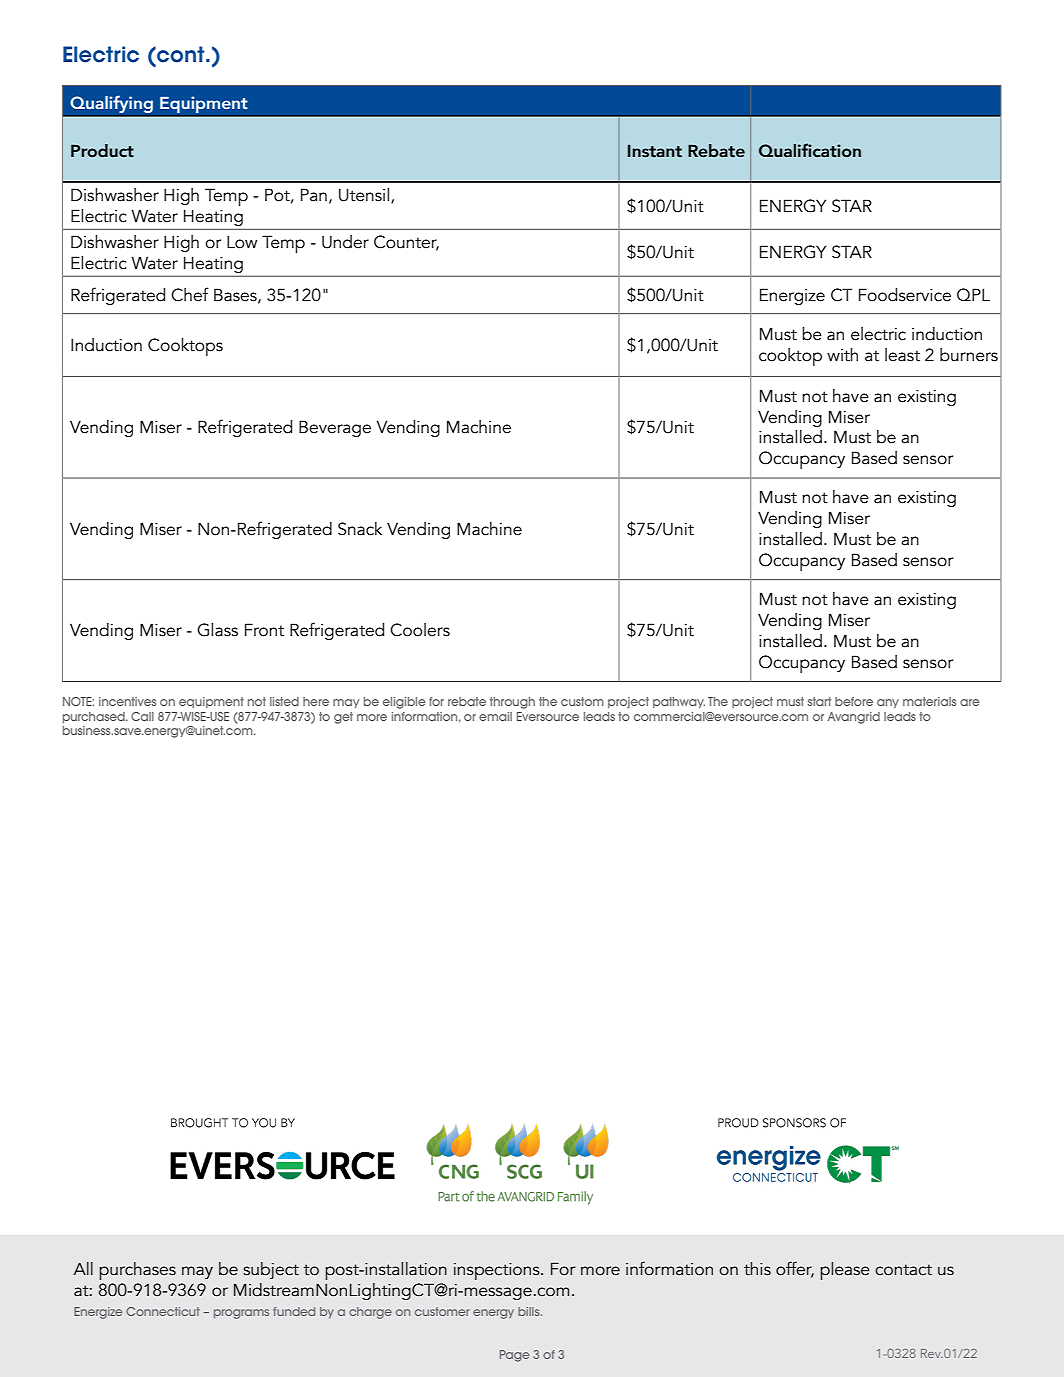 This screenshot has height=1377, width=1064. I want to click on Instant, so click(655, 151).
